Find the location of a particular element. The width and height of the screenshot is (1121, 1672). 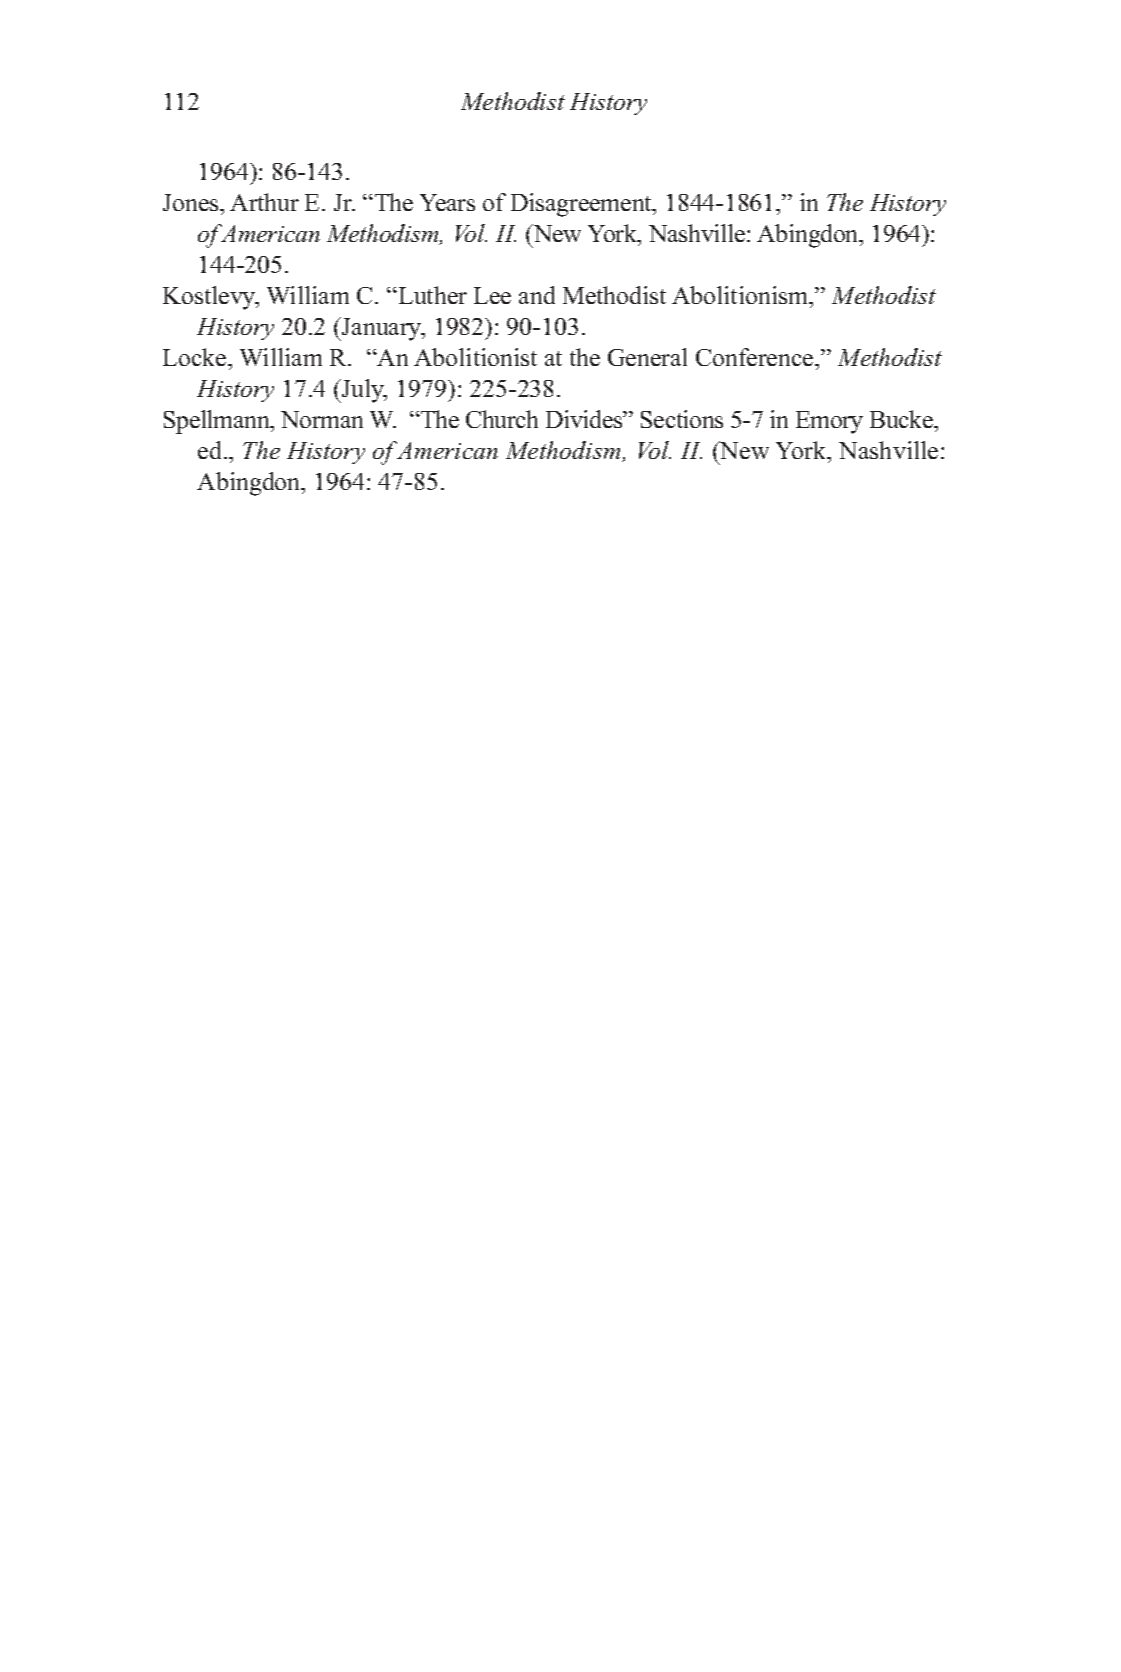

Abolitionist is located at coordinates (475, 357).
